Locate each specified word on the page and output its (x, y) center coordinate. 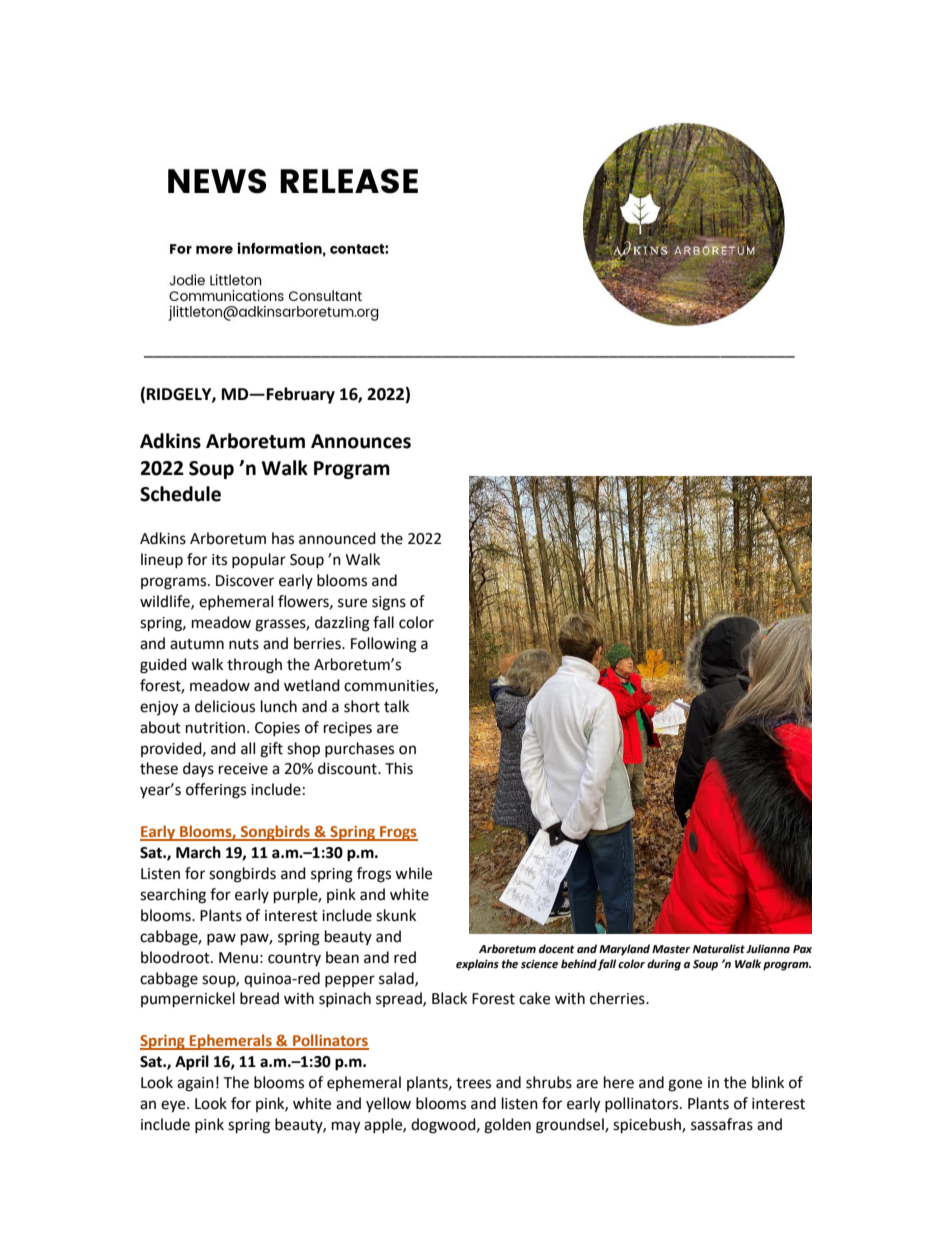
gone (685, 1085)
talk (396, 706)
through (254, 666)
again (195, 1084)
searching (173, 896)
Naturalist (719, 949)
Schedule (180, 494)
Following (384, 645)
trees (473, 1083)
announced (337, 538)
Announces (361, 441)
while (413, 873)
